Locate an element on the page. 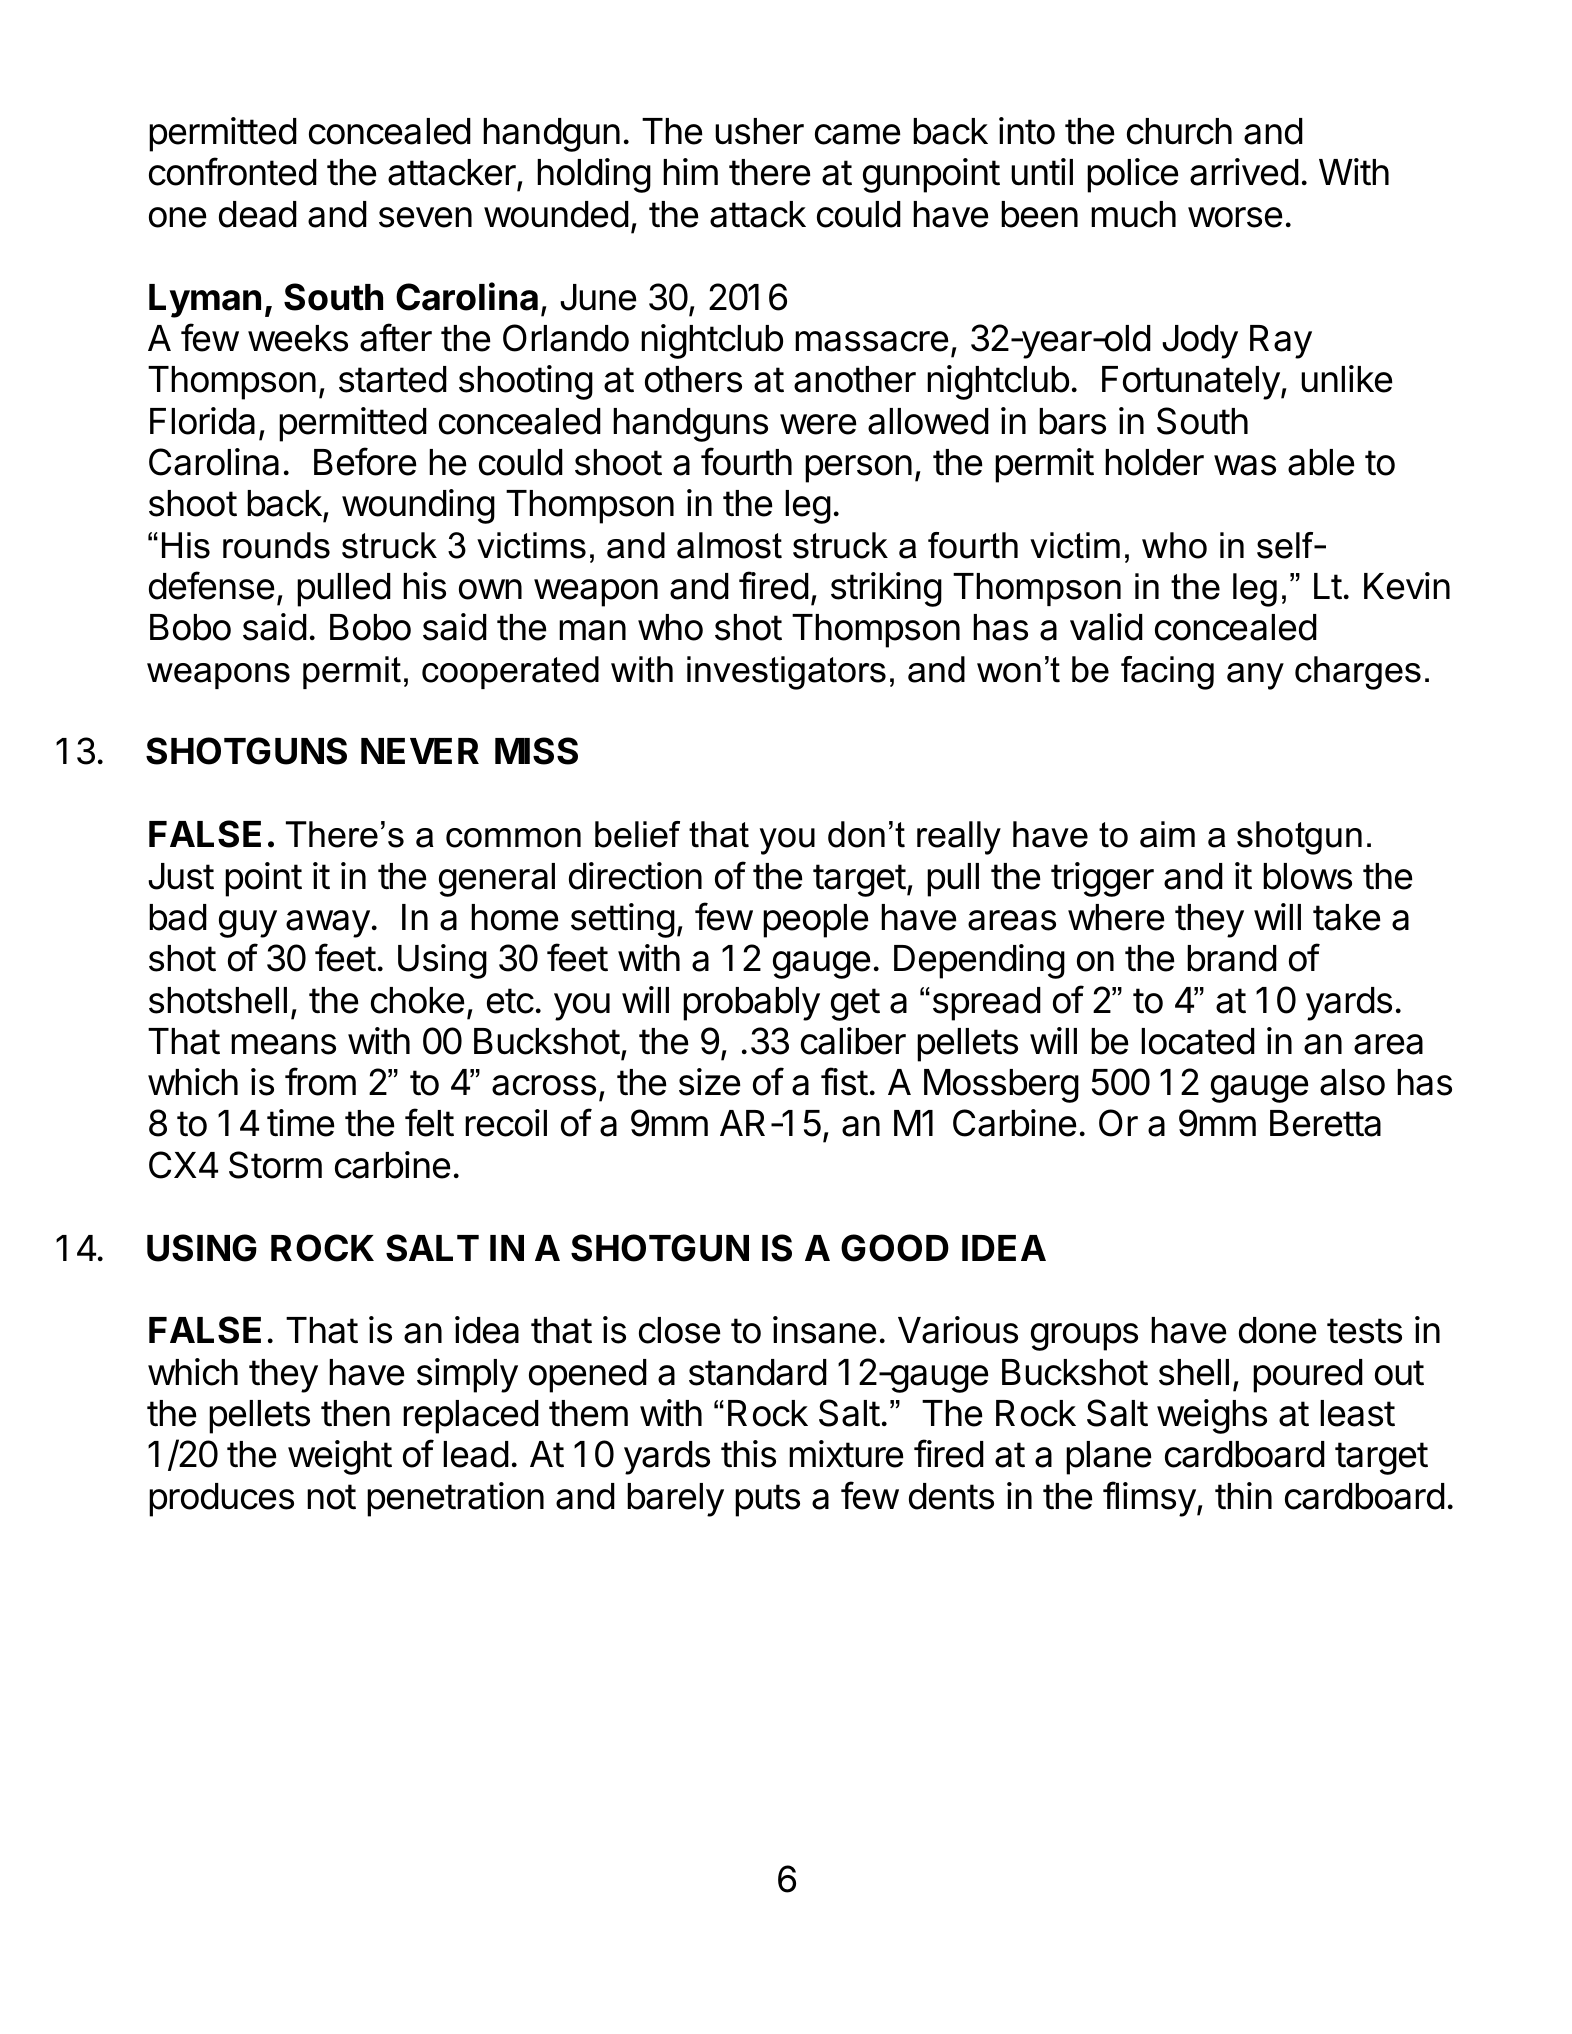 The height and width of the document is (2034, 1572). NEVER is located at coordinates (420, 751).
